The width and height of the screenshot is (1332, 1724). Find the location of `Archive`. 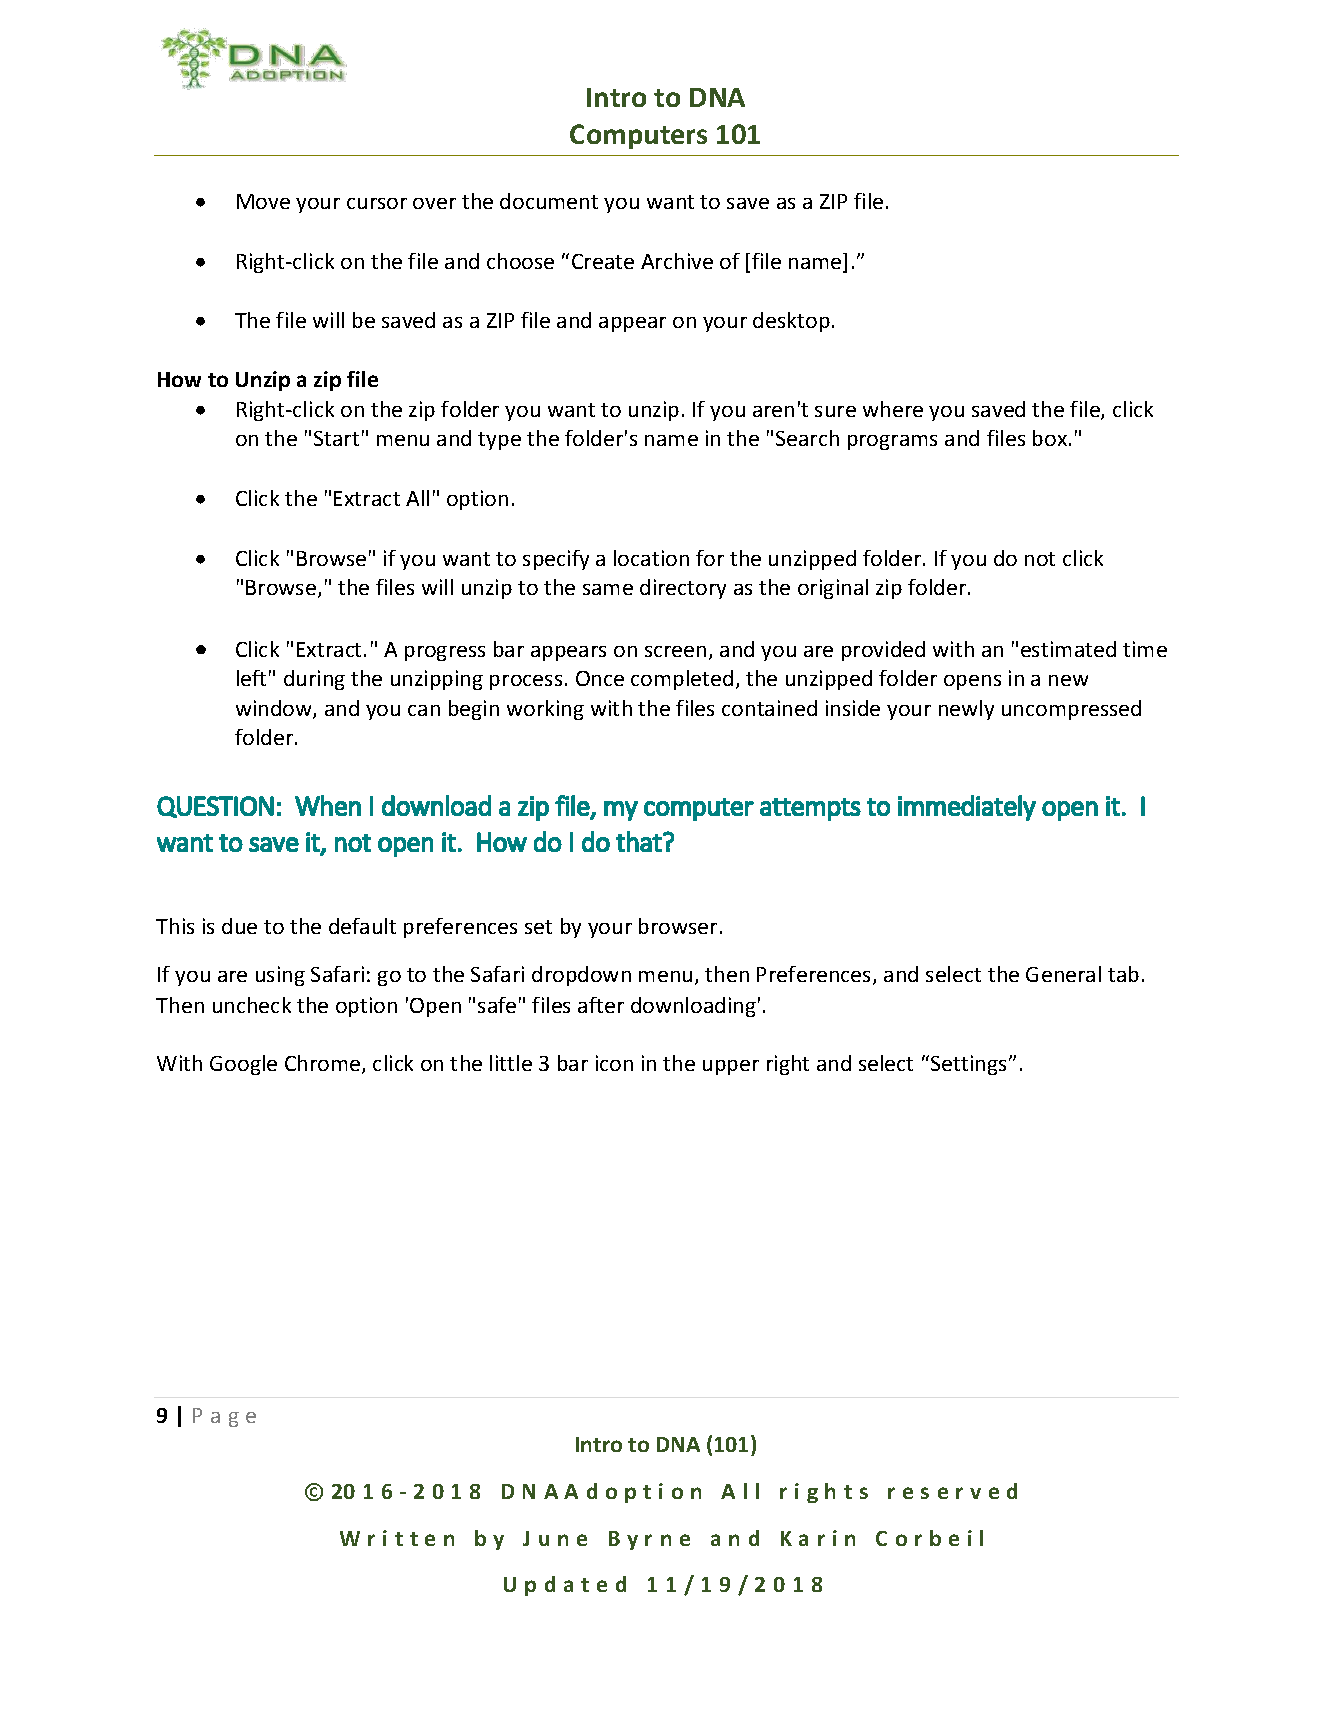

Archive is located at coordinates (677, 261).
